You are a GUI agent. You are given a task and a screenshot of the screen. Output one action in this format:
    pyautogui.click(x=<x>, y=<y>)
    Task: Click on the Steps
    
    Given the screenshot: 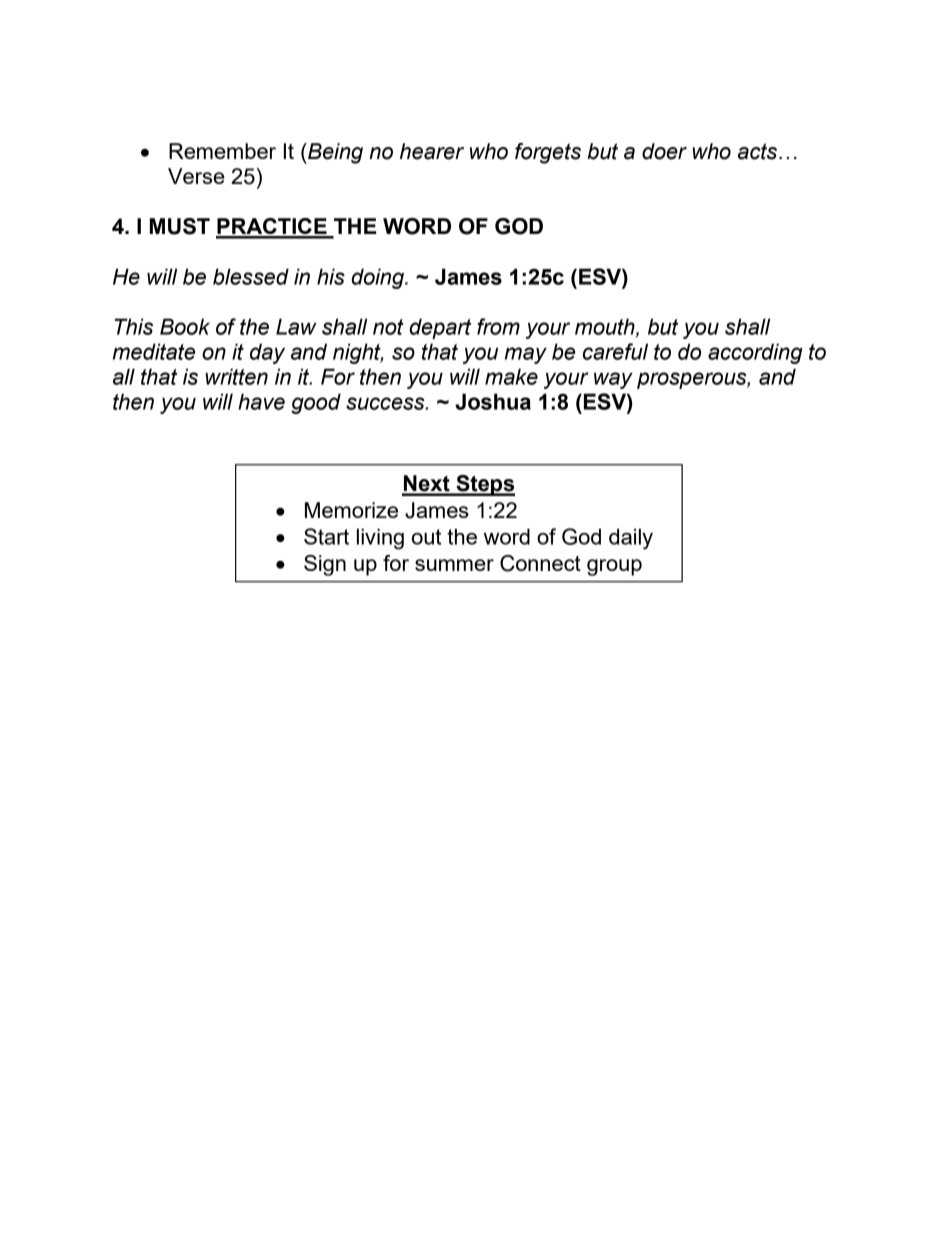 What is the action you would take?
    pyautogui.click(x=484, y=485)
